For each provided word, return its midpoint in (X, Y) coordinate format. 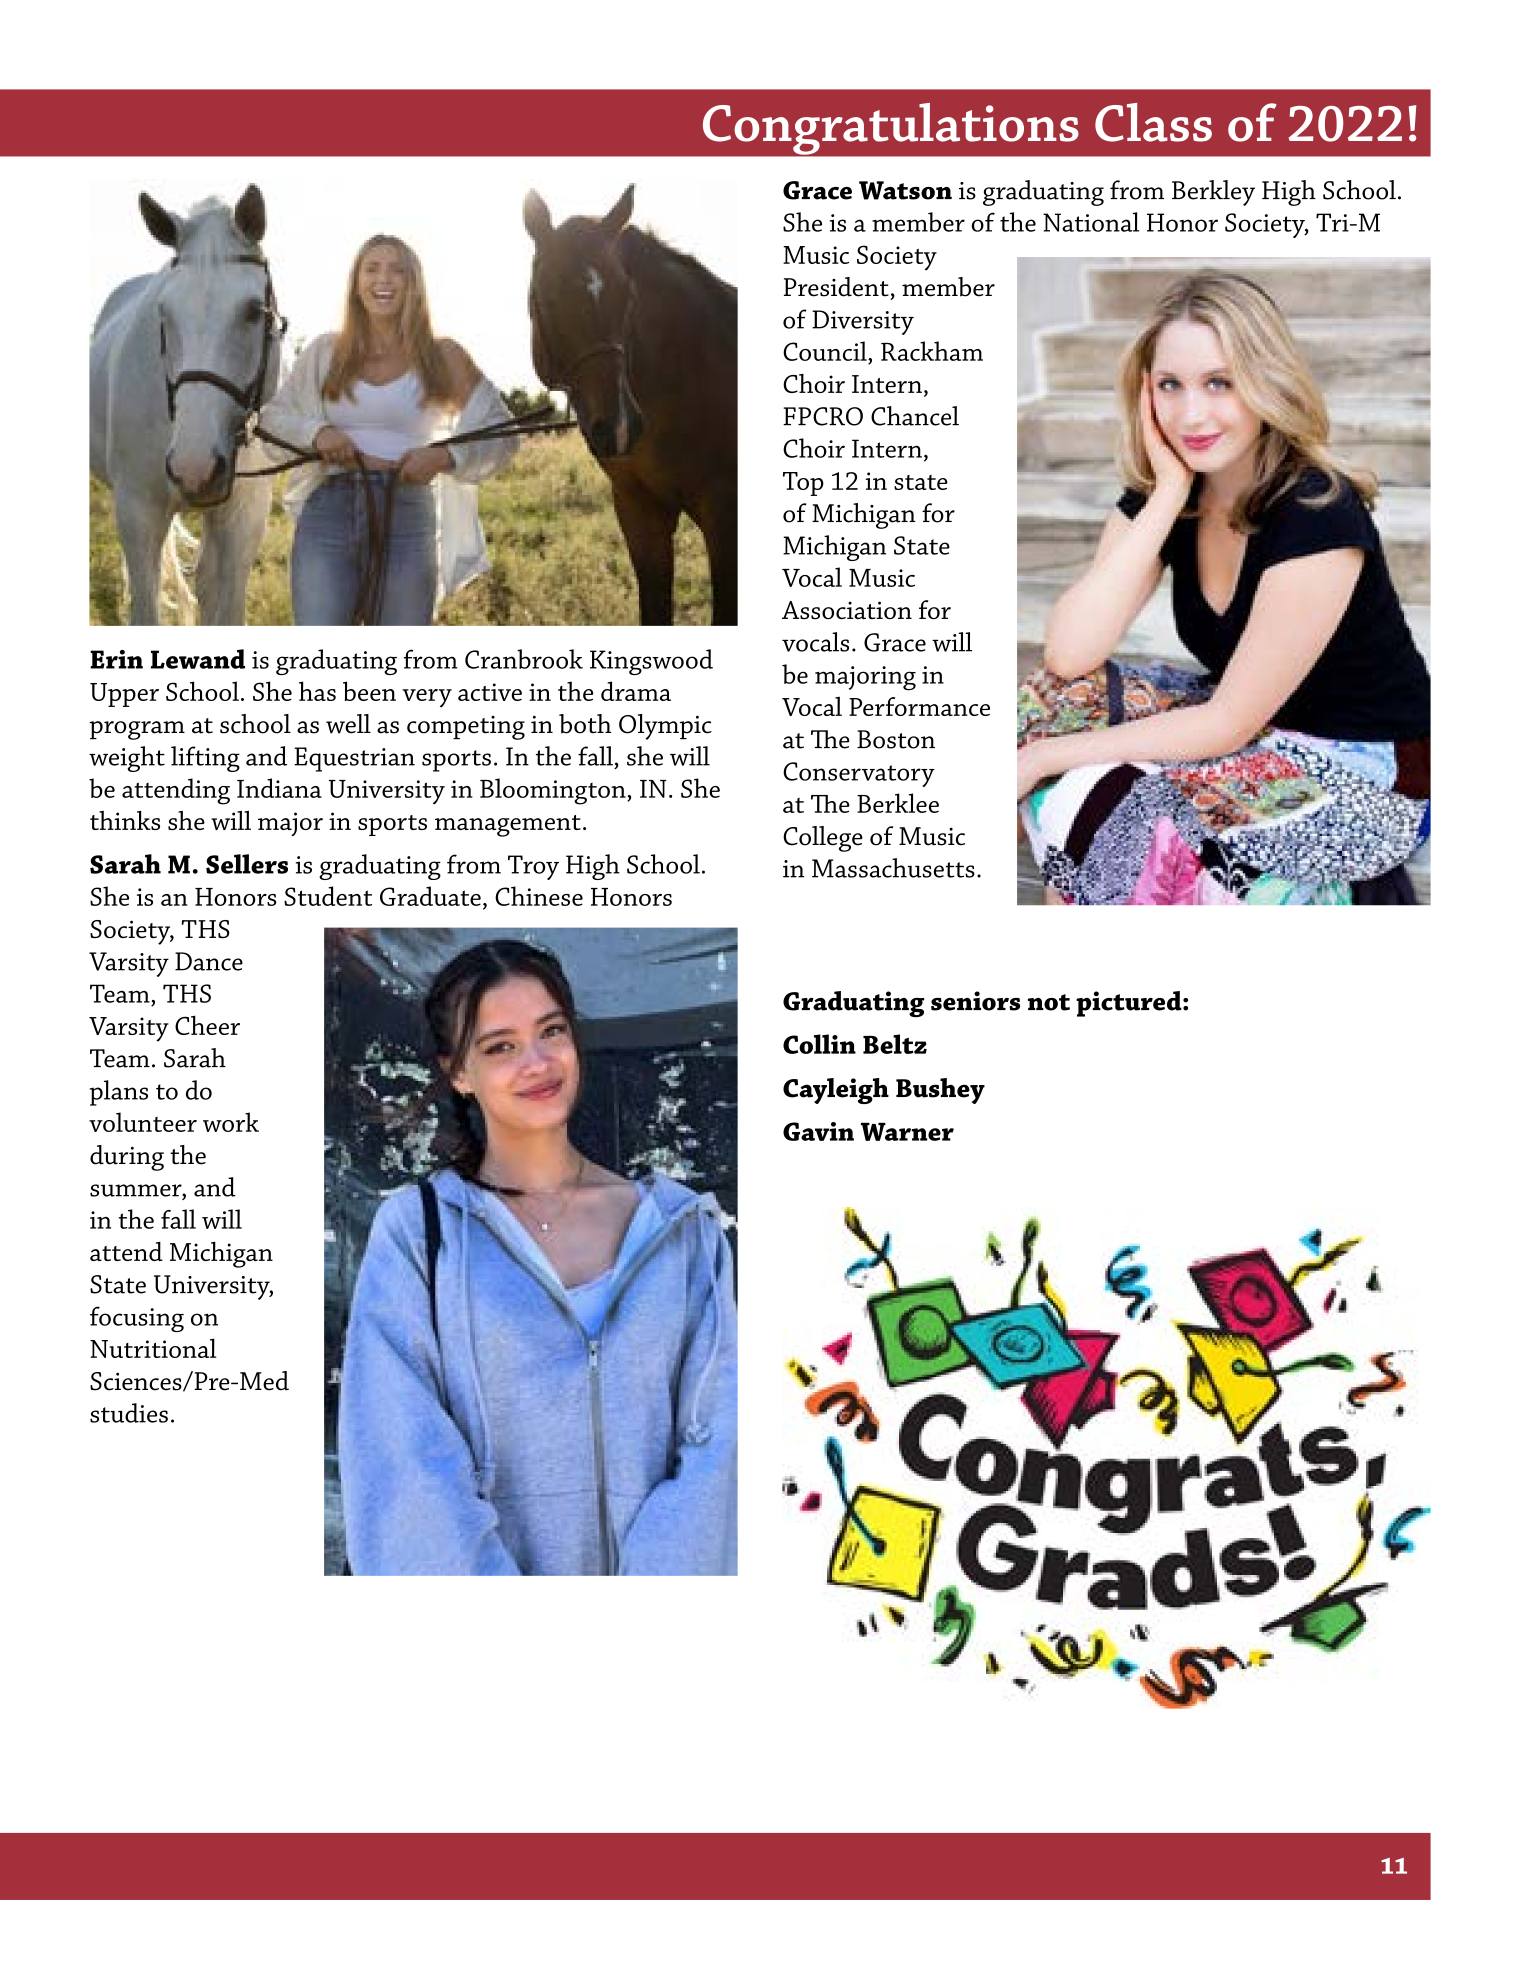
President (836, 287)
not (1049, 1002)
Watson (905, 190)
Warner (907, 1131)
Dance (209, 961)
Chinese (539, 896)
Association (847, 610)
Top (803, 484)
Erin (116, 659)
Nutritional (153, 1348)
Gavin (818, 1131)
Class (1153, 122)
